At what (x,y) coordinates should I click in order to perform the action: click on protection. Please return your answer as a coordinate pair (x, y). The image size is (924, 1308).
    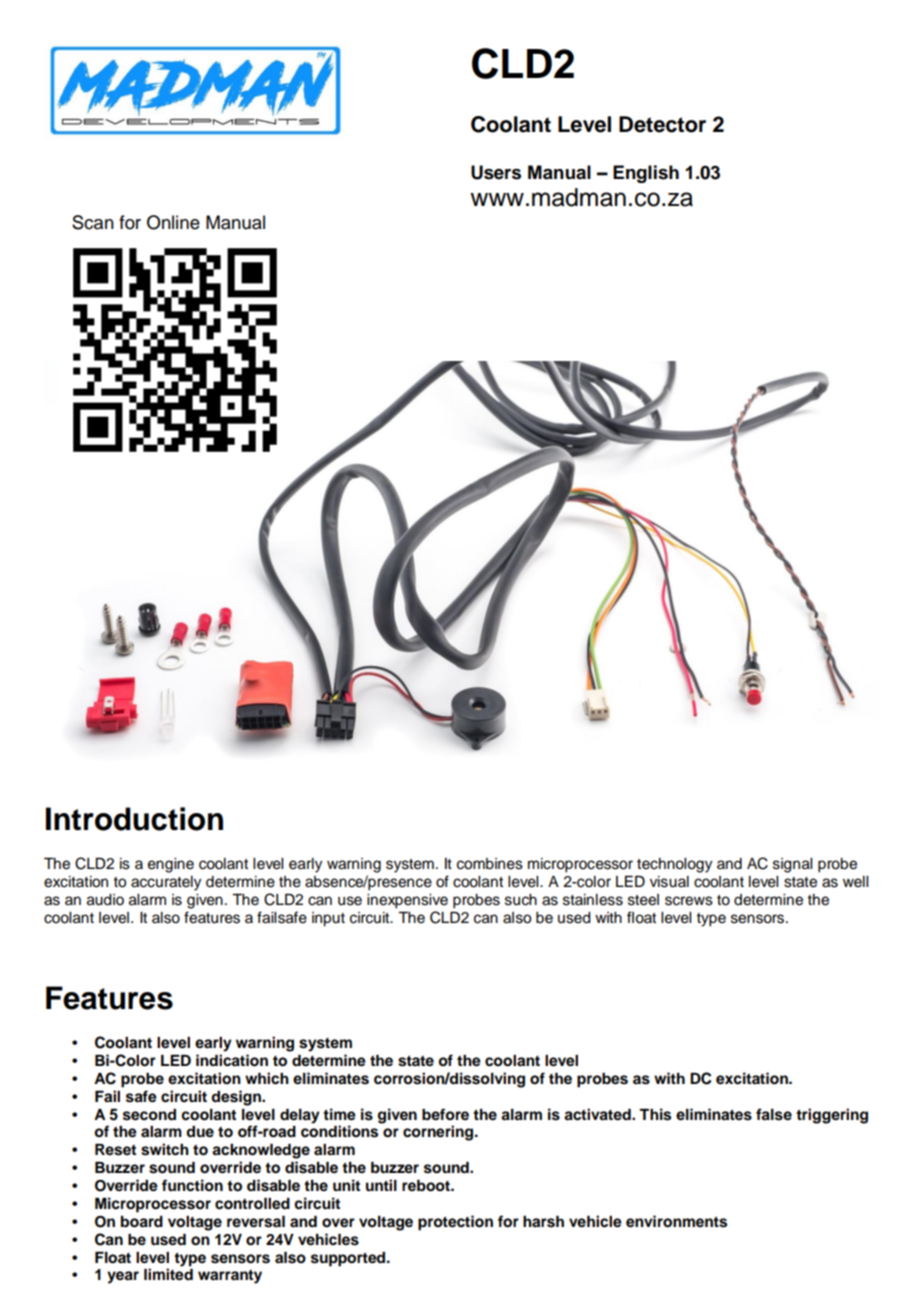
    Looking at the image, I should click on (455, 1223).
